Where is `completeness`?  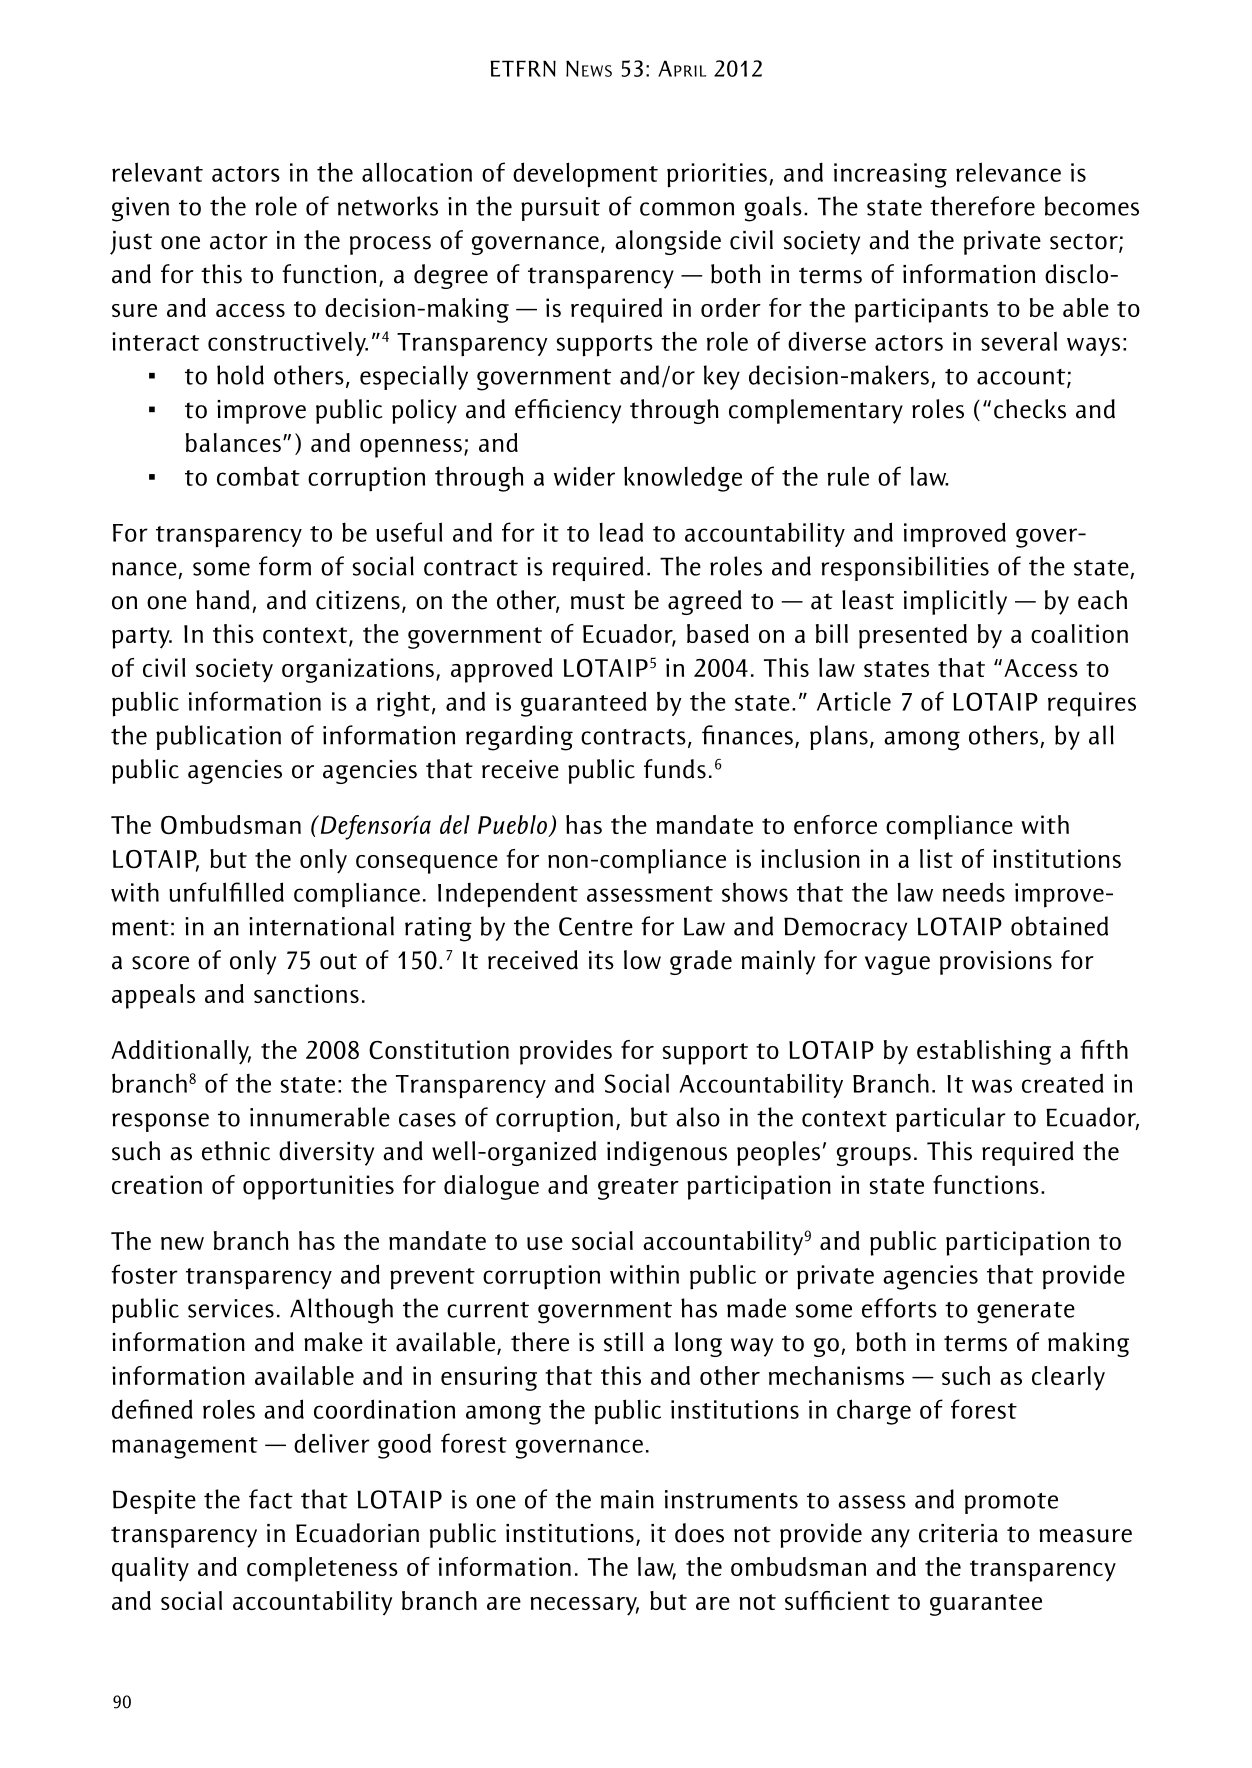 completeness is located at coordinates (322, 1569).
